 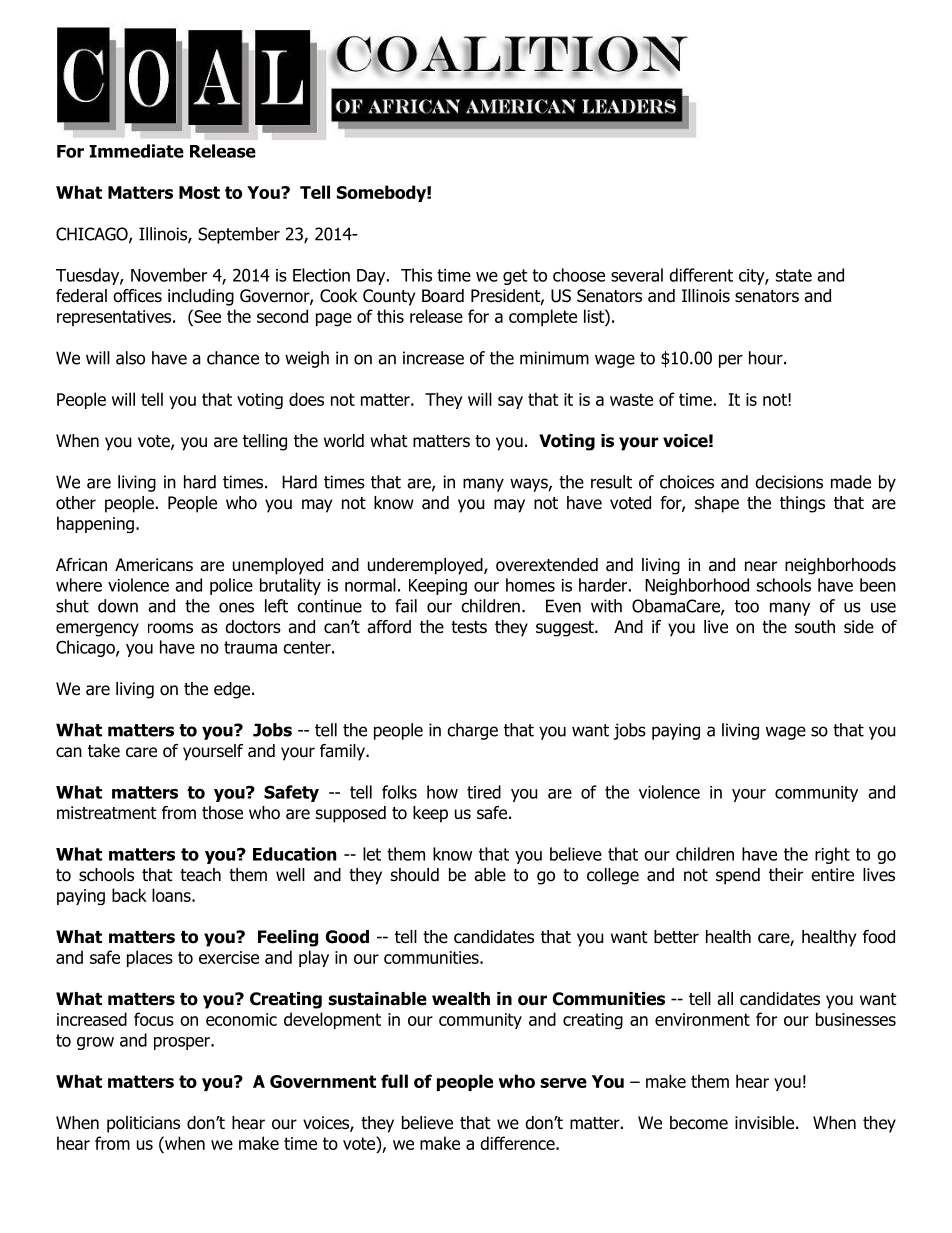 What do you see at coordinates (794, 275) in the image?
I see `state` at bounding box center [794, 275].
